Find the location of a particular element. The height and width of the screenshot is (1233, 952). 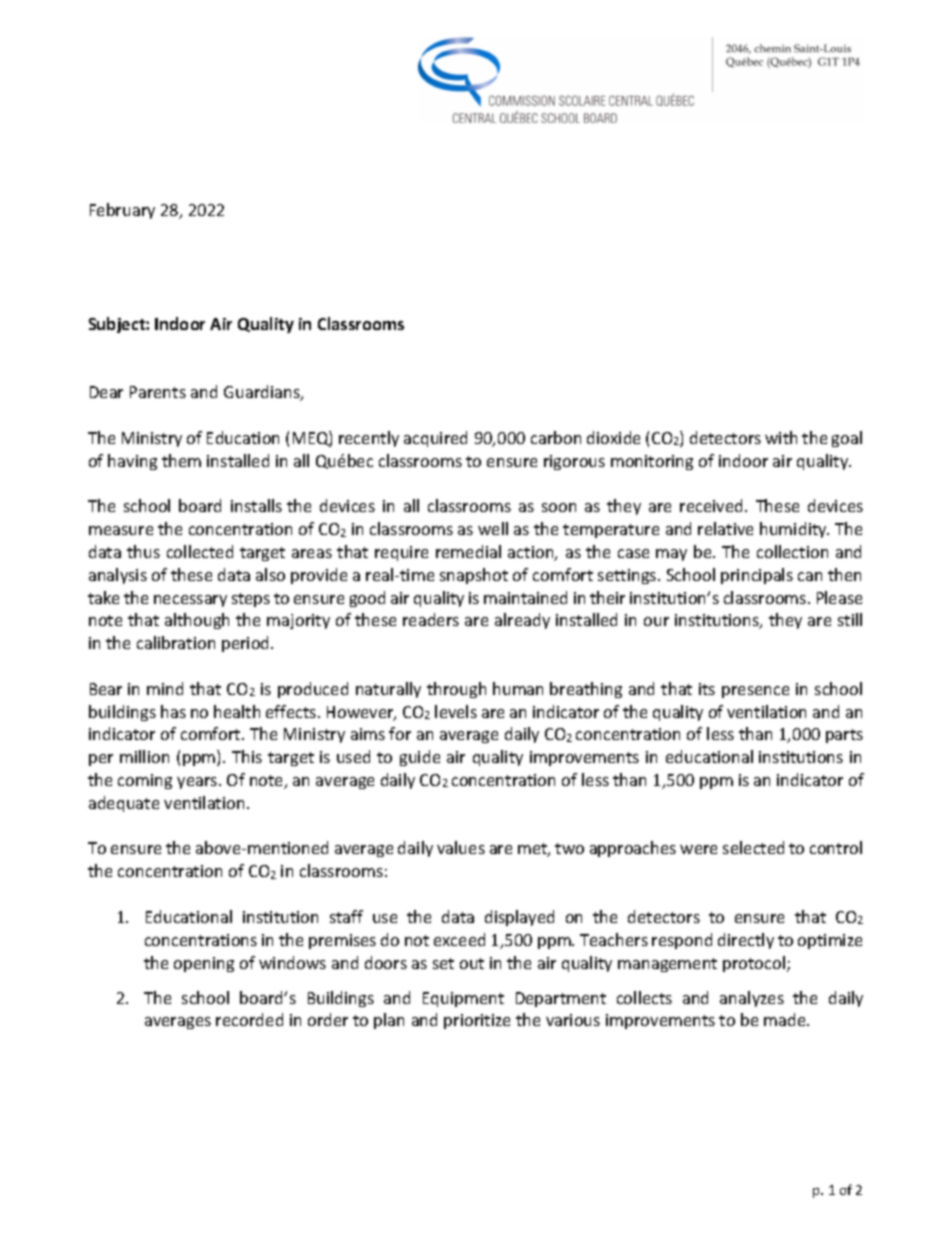

February is located at coordinates (122, 211).
